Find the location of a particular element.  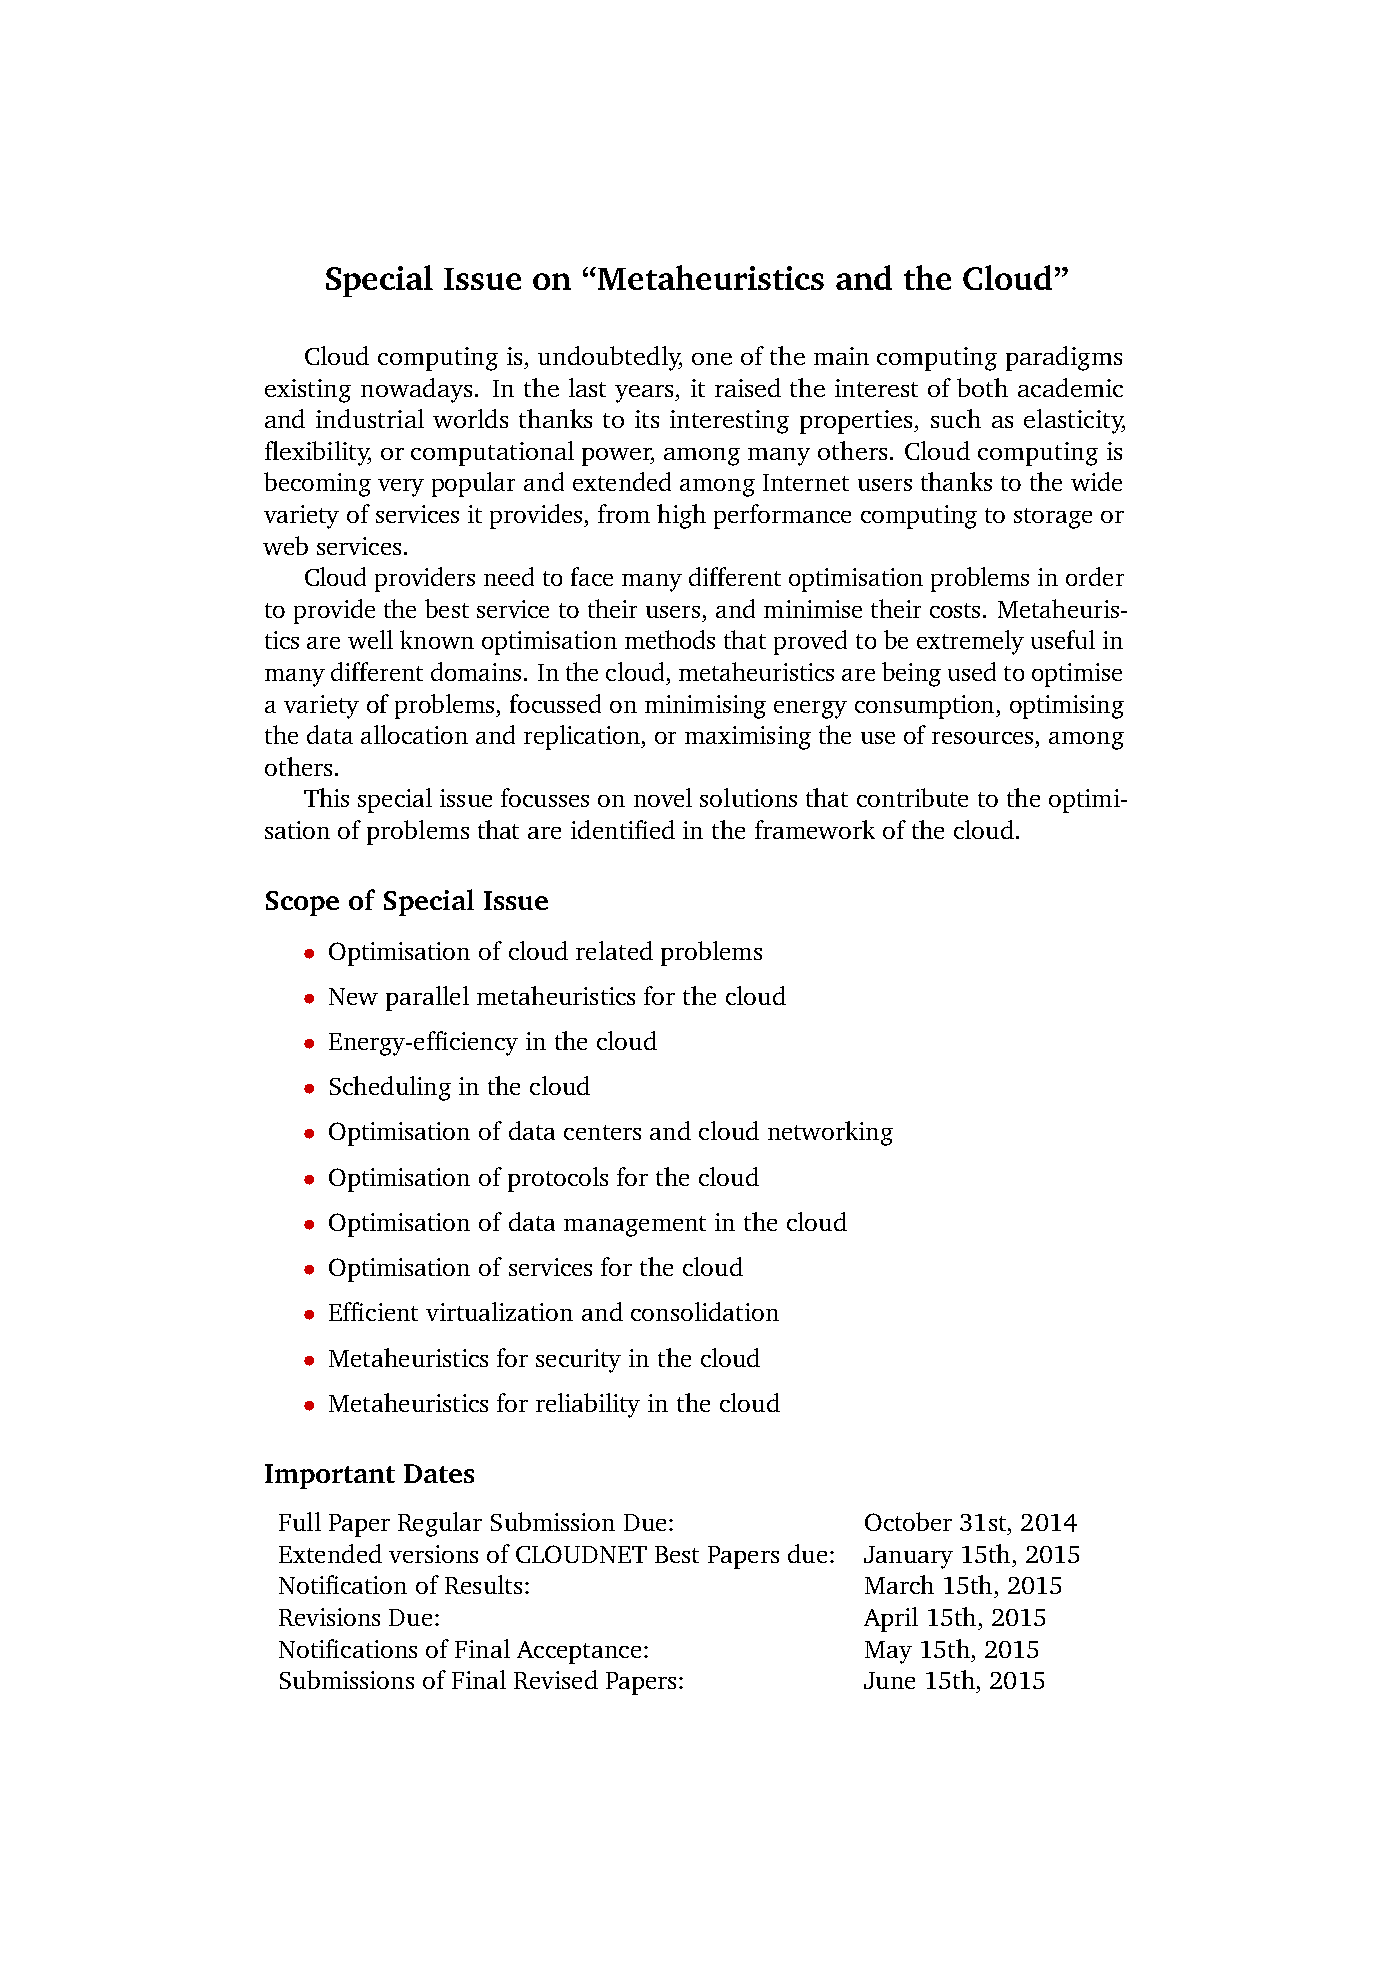

New is located at coordinates (353, 996).
